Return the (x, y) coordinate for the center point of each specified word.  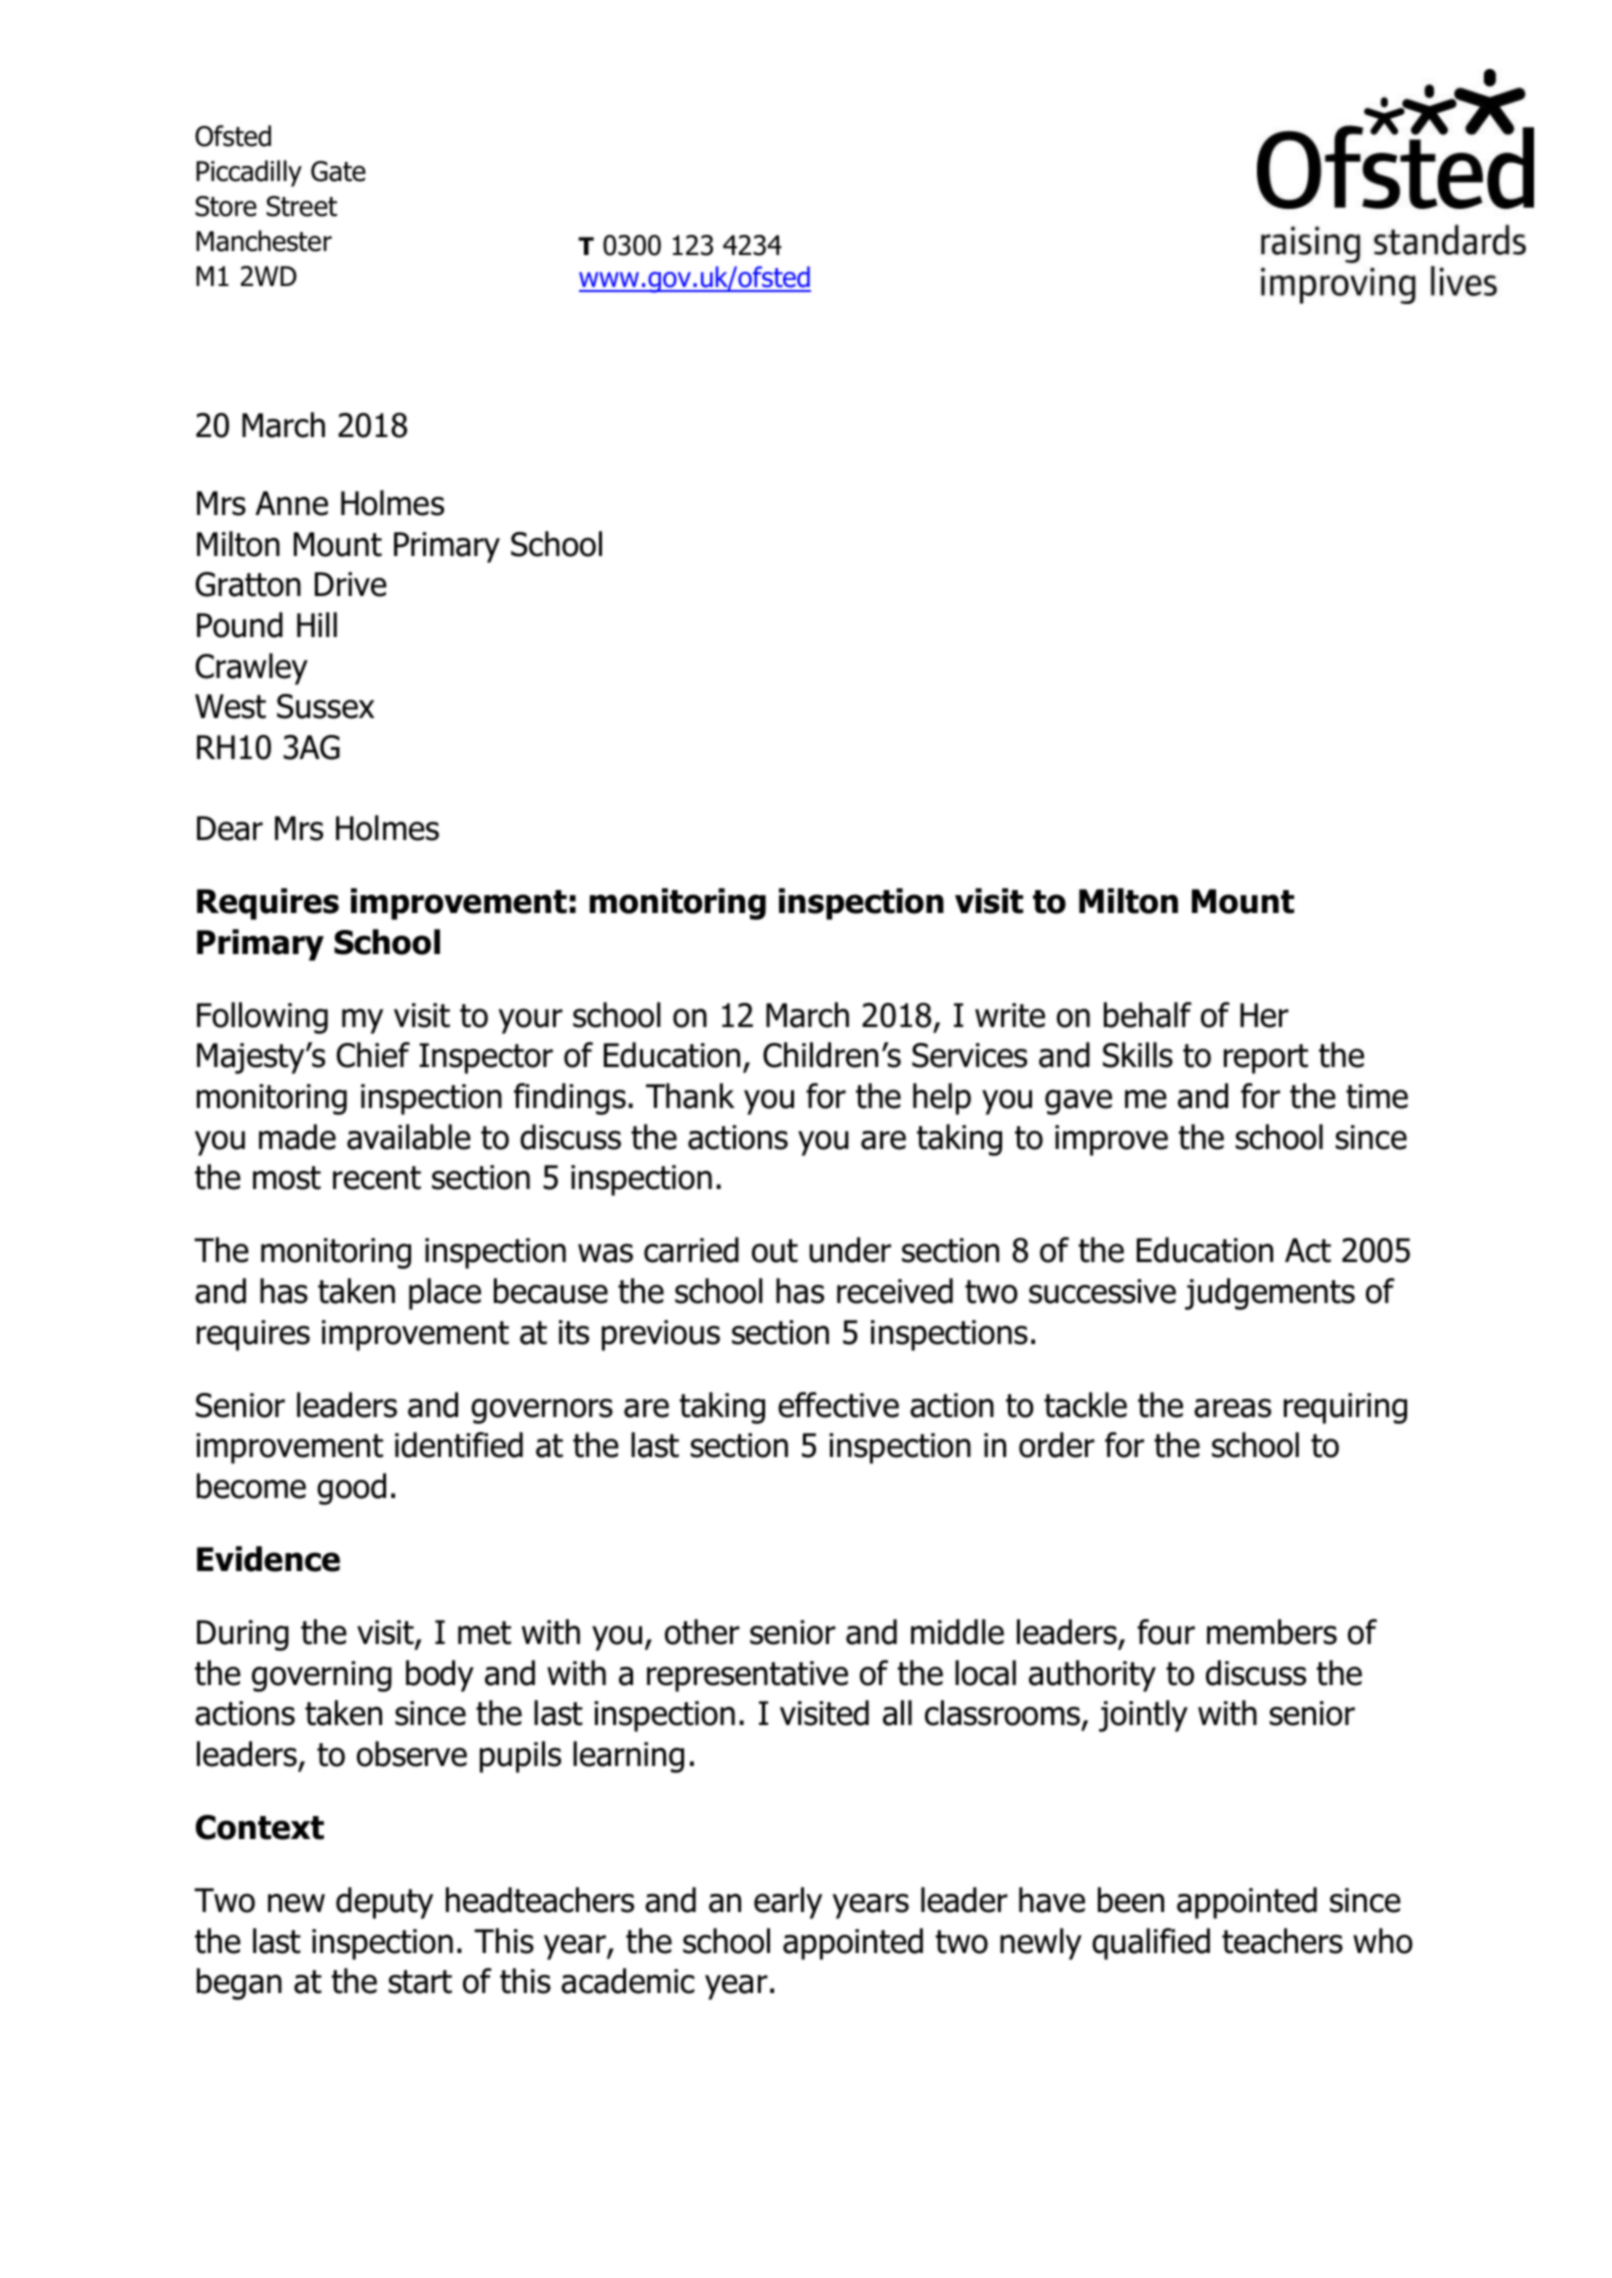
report (1266, 1059)
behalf (1148, 1015)
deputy (384, 1903)
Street (301, 206)
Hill (317, 624)
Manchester (264, 241)
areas (1232, 1408)
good (351, 1489)
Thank (690, 1096)
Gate (338, 171)
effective (838, 1405)
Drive (351, 584)
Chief (373, 1055)
